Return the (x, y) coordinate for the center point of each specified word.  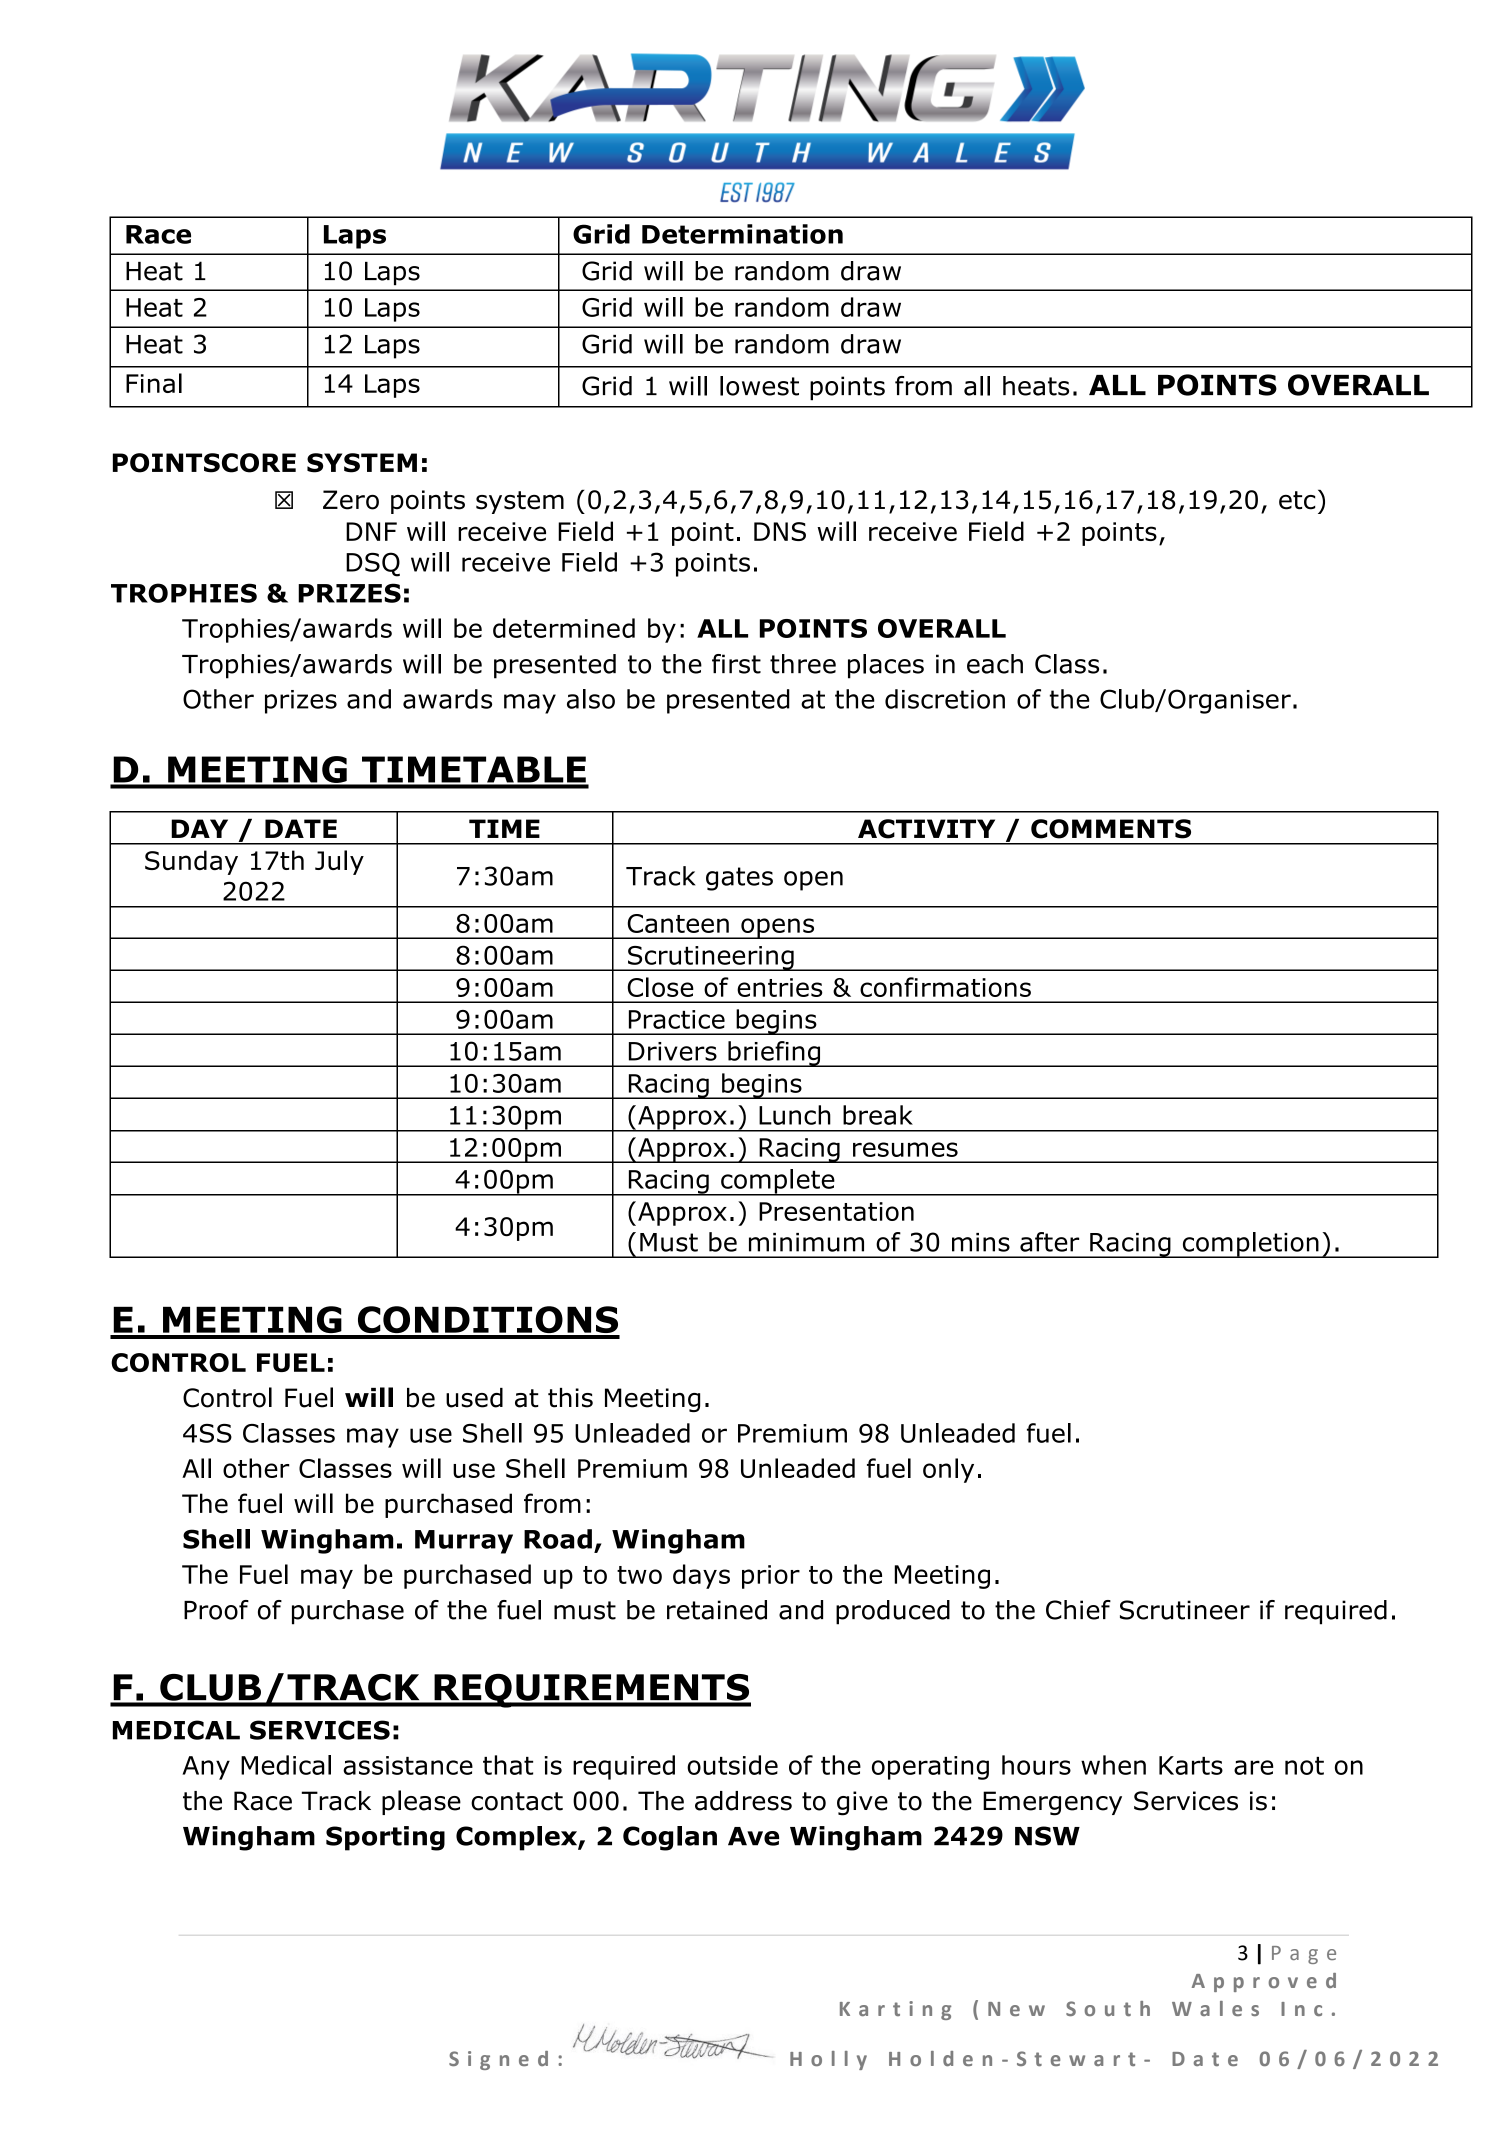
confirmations (945, 987)
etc (1297, 500)
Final (154, 383)
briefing (774, 1054)
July (339, 862)
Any (206, 1768)
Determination (742, 234)
